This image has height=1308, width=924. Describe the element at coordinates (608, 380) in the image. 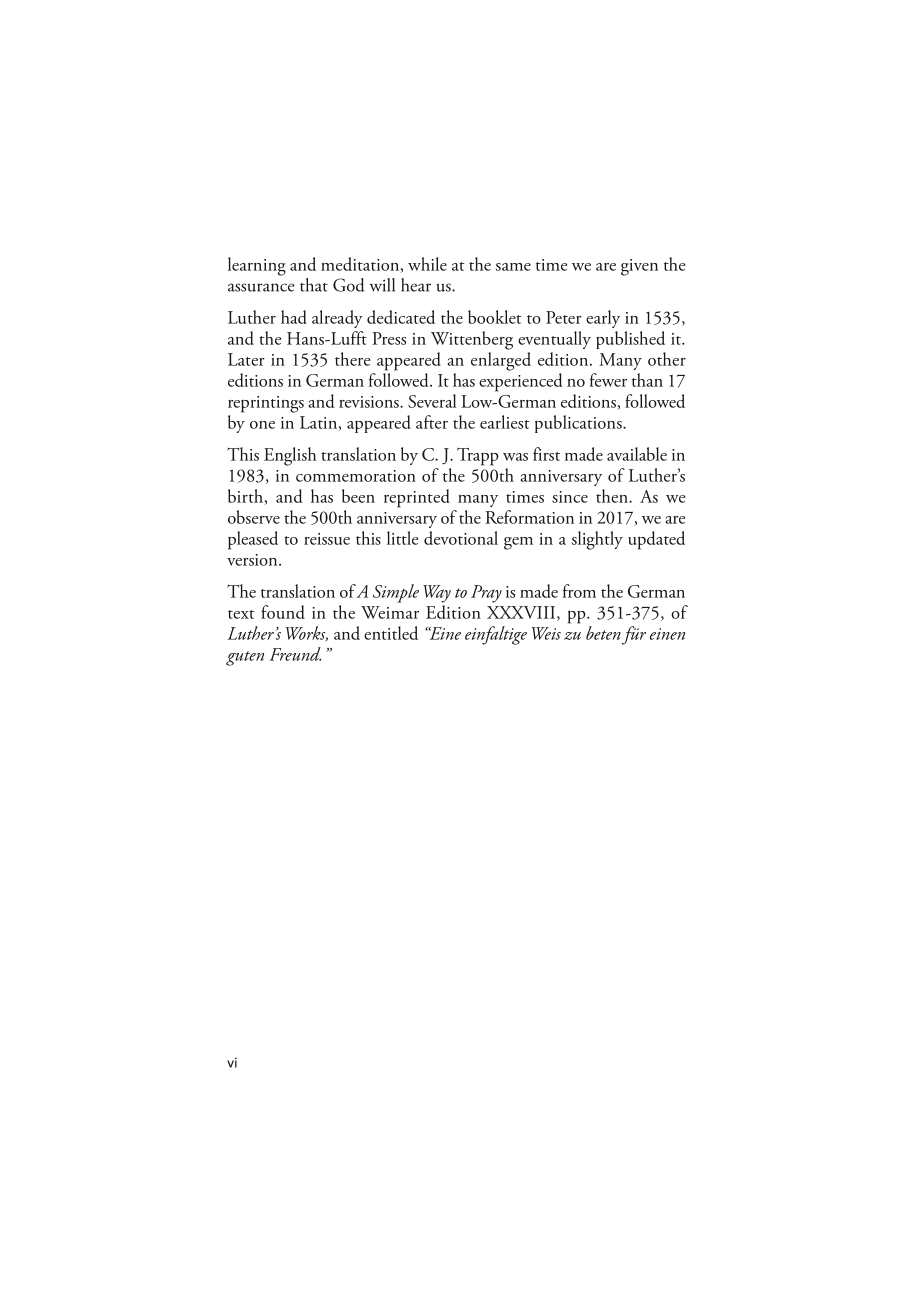

I see `fewer` at that location.
